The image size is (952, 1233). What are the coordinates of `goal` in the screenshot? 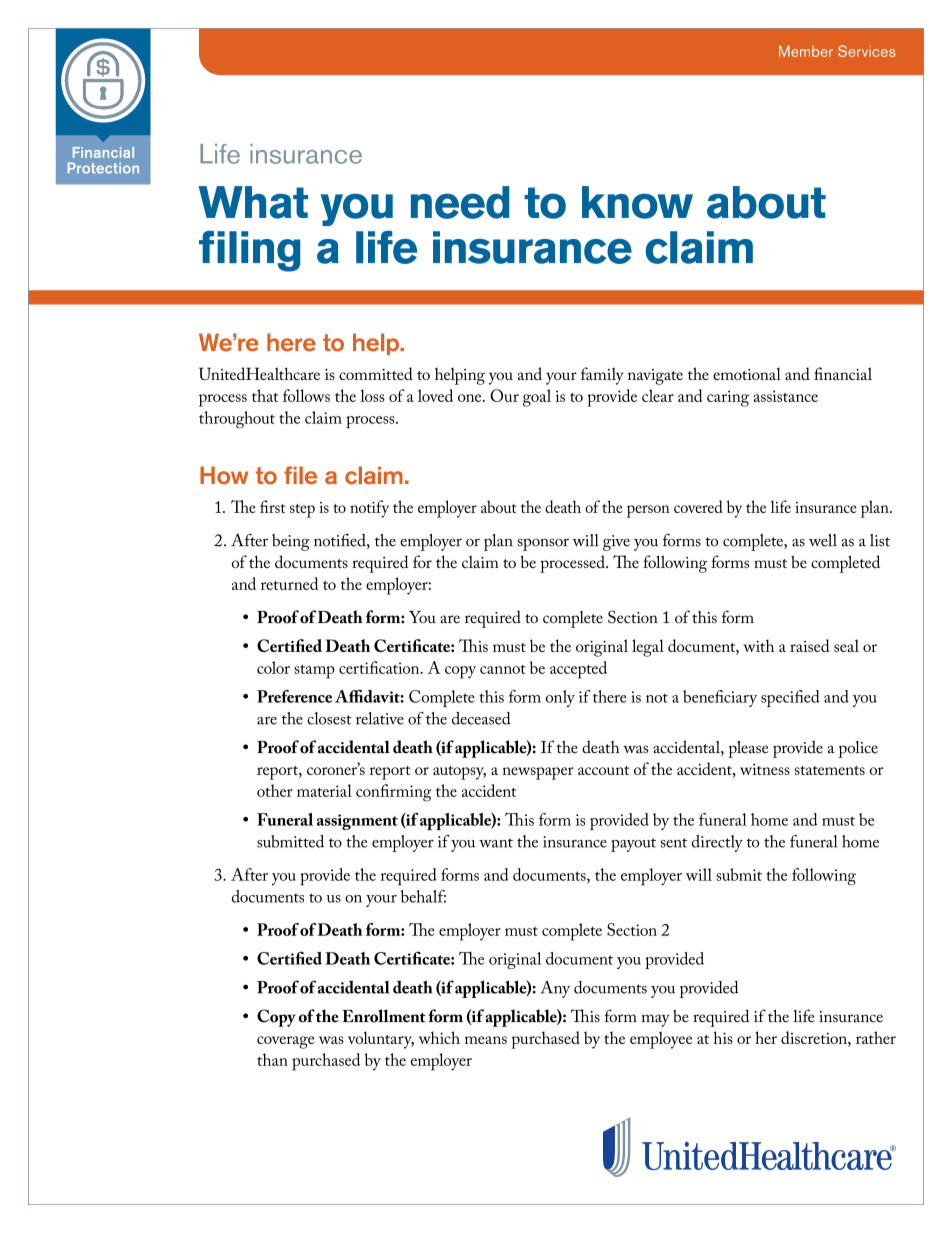 It's located at (537, 398).
